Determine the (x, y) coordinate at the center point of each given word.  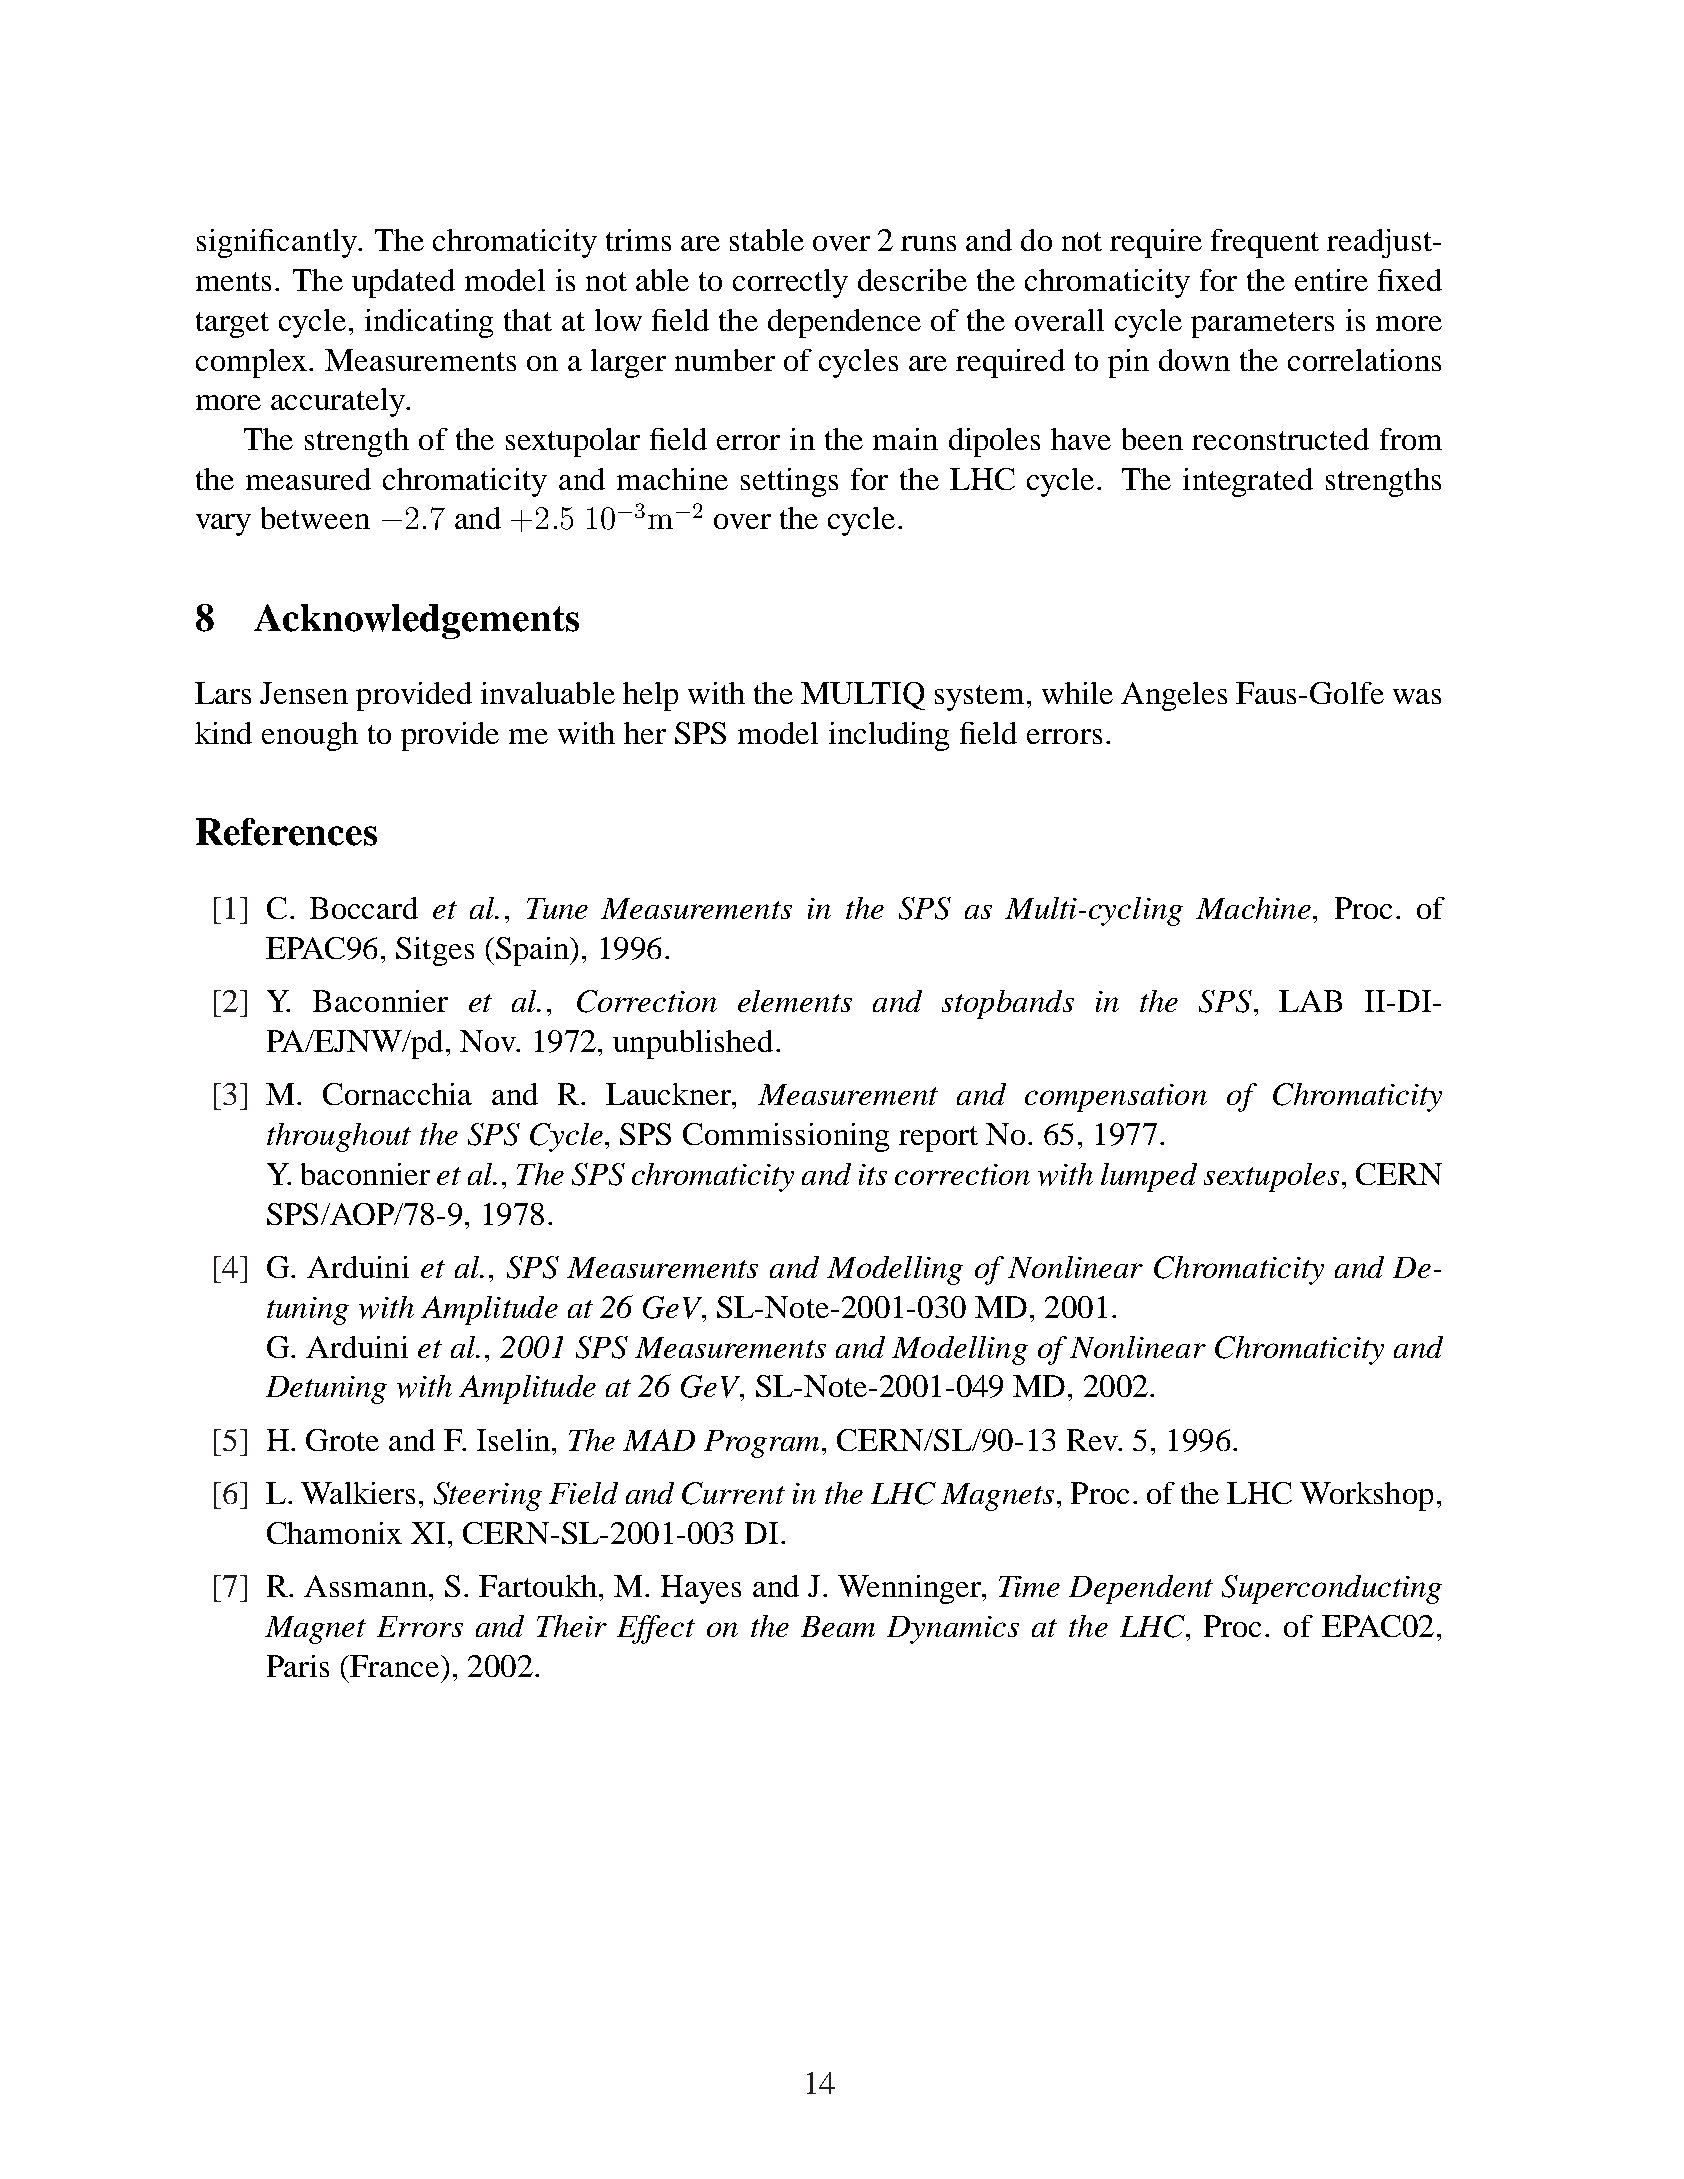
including (889, 736)
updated (403, 283)
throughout (339, 1137)
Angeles (1174, 696)
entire (1331, 280)
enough (310, 736)
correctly (790, 283)
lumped (1149, 1177)
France (395, 1666)
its (873, 1174)
